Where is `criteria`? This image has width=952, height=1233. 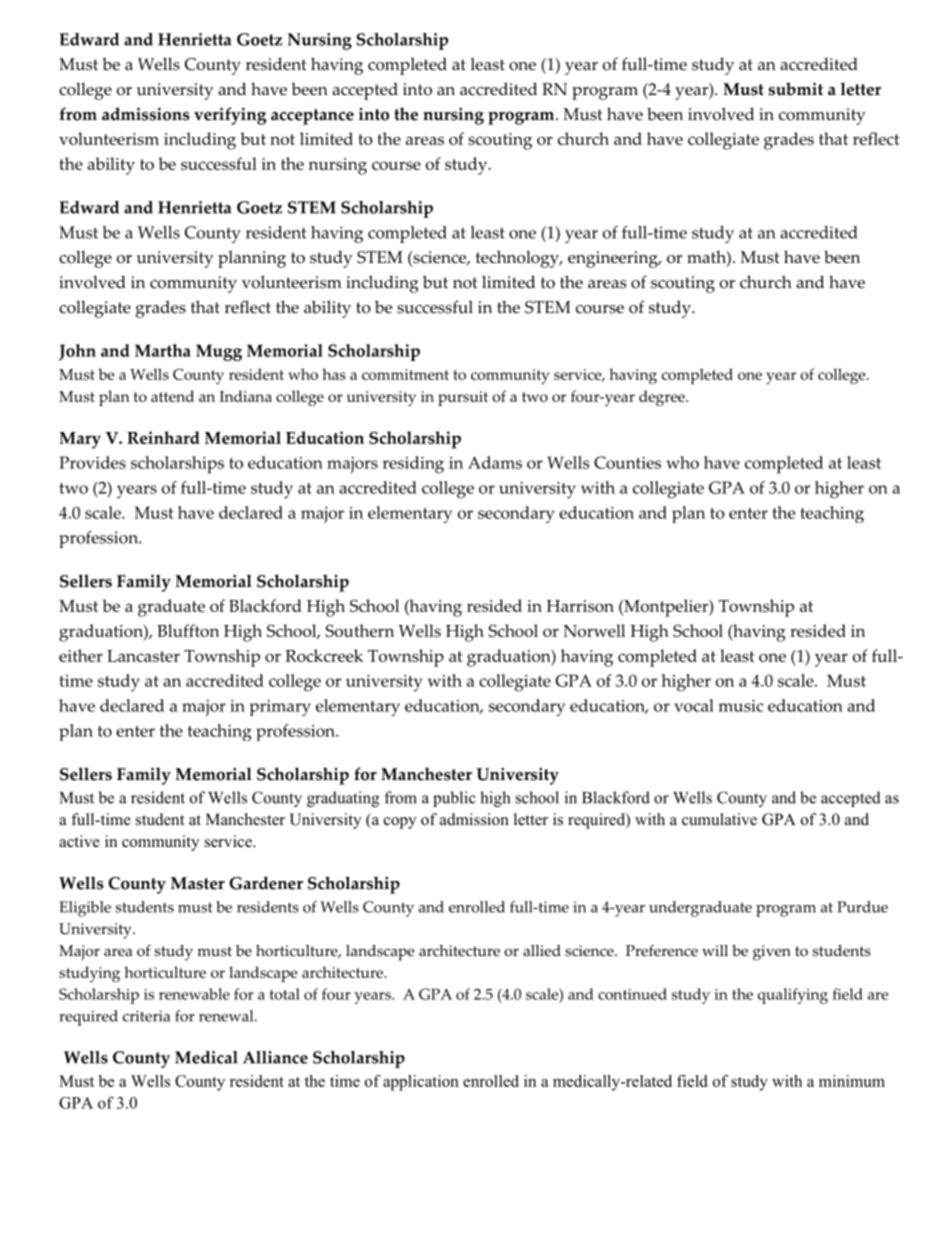 criteria is located at coordinates (146, 1016).
